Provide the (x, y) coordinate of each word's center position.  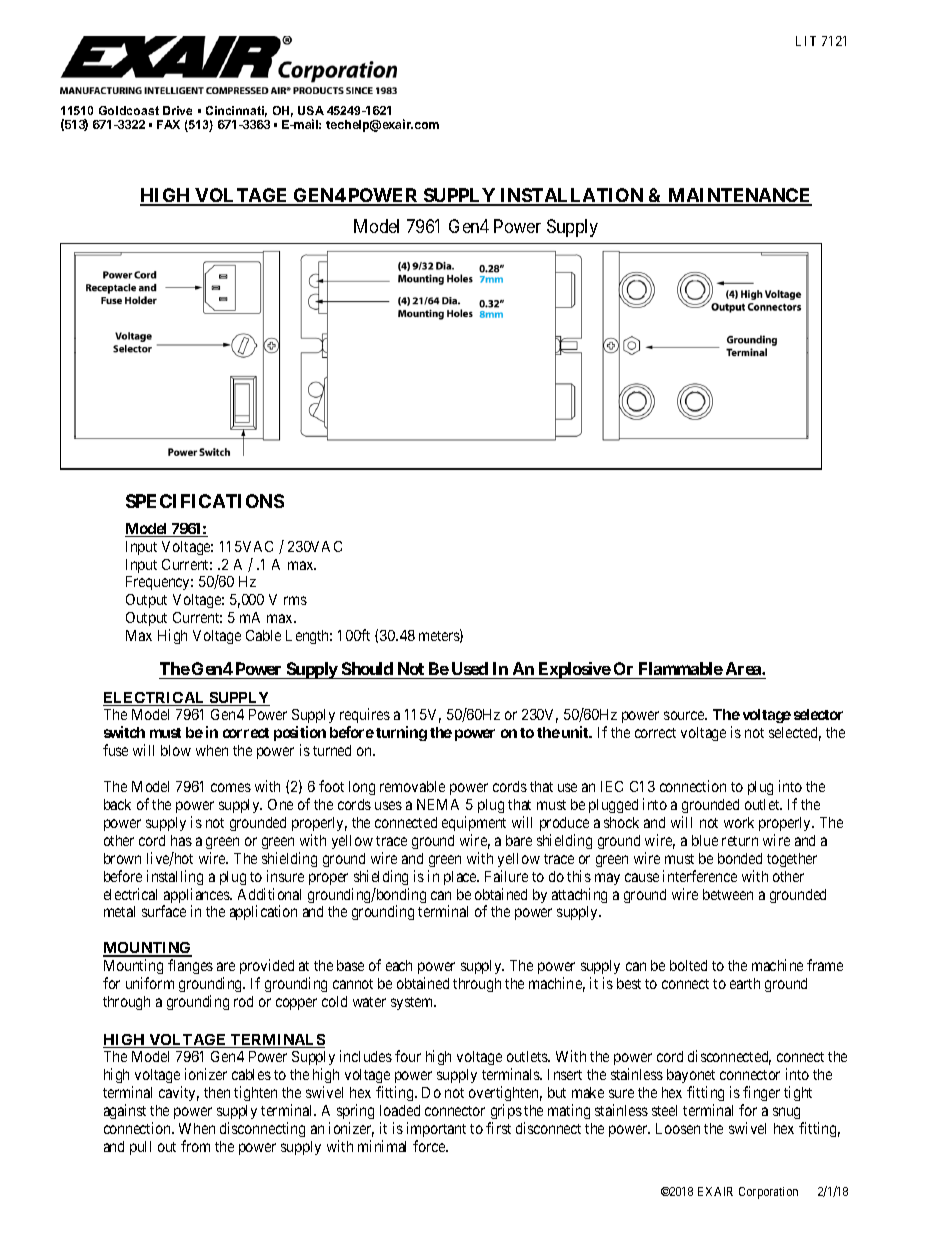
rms (295, 600)
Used (469, 670)
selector (818, 714)
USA (311, 110)
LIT (806, 41)
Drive (177, 110)
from (195, 1146)
